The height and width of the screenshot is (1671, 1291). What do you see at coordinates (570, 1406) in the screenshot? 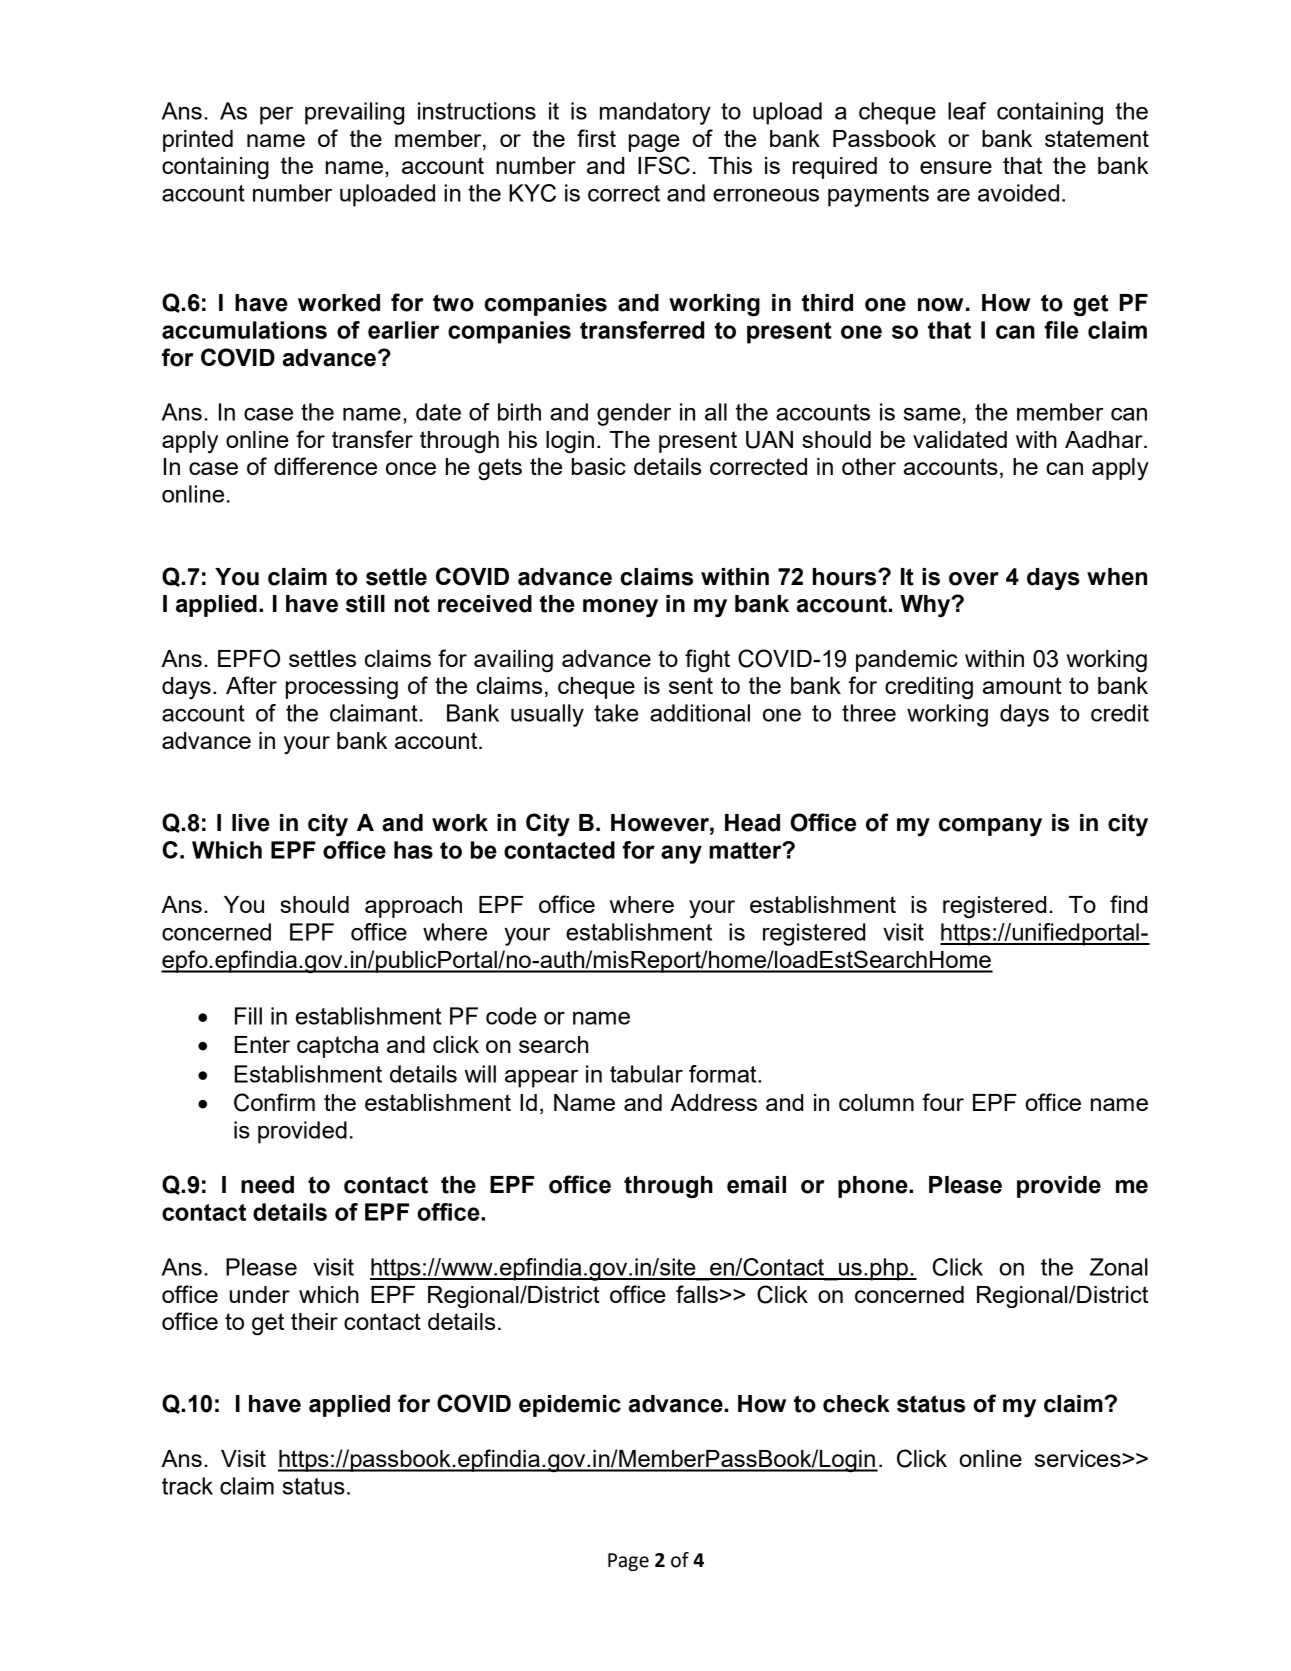
I see `epidemic` at bounding box center [570, 1406].
